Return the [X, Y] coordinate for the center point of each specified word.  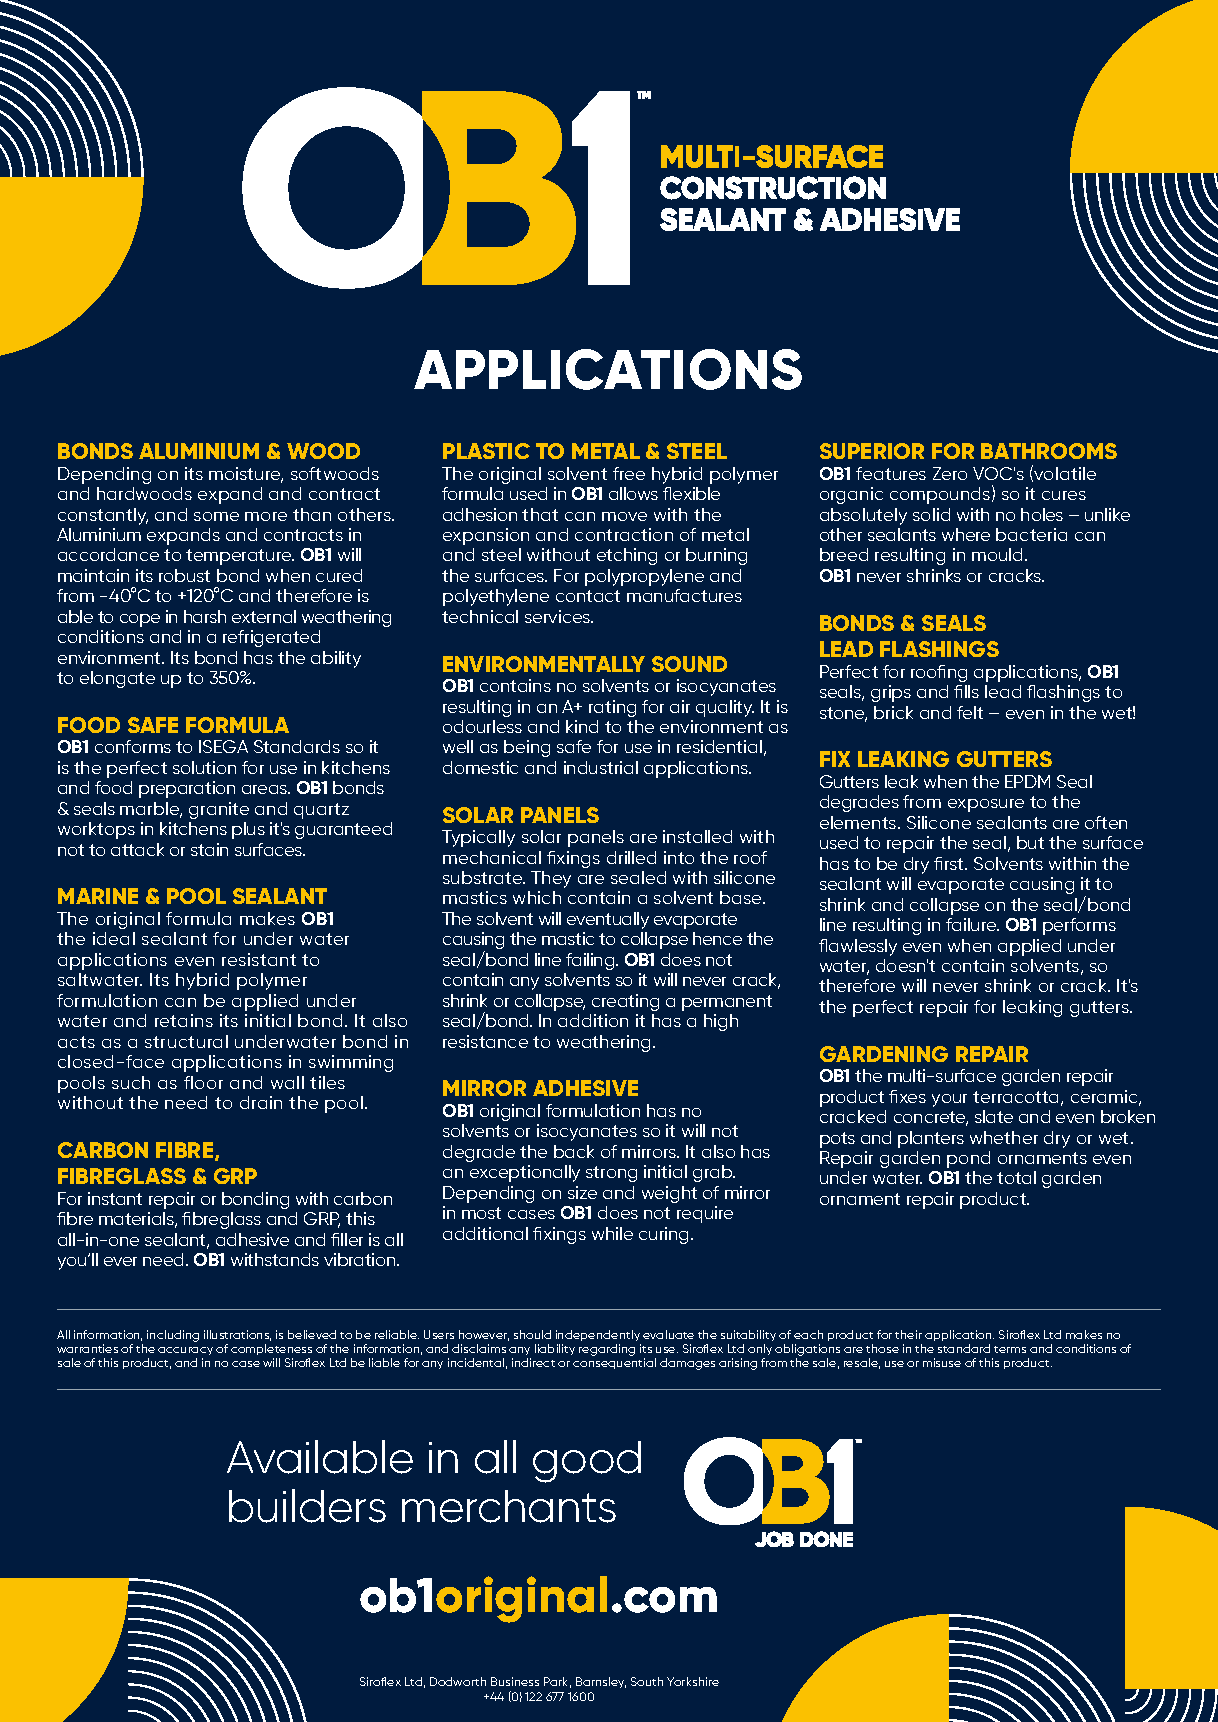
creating [625, 1002]
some [216, 516]
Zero [950, 473]
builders [307, 1506]
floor [203, 1082]
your [949, 1100]
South [647, 1681]
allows [633, 493]
